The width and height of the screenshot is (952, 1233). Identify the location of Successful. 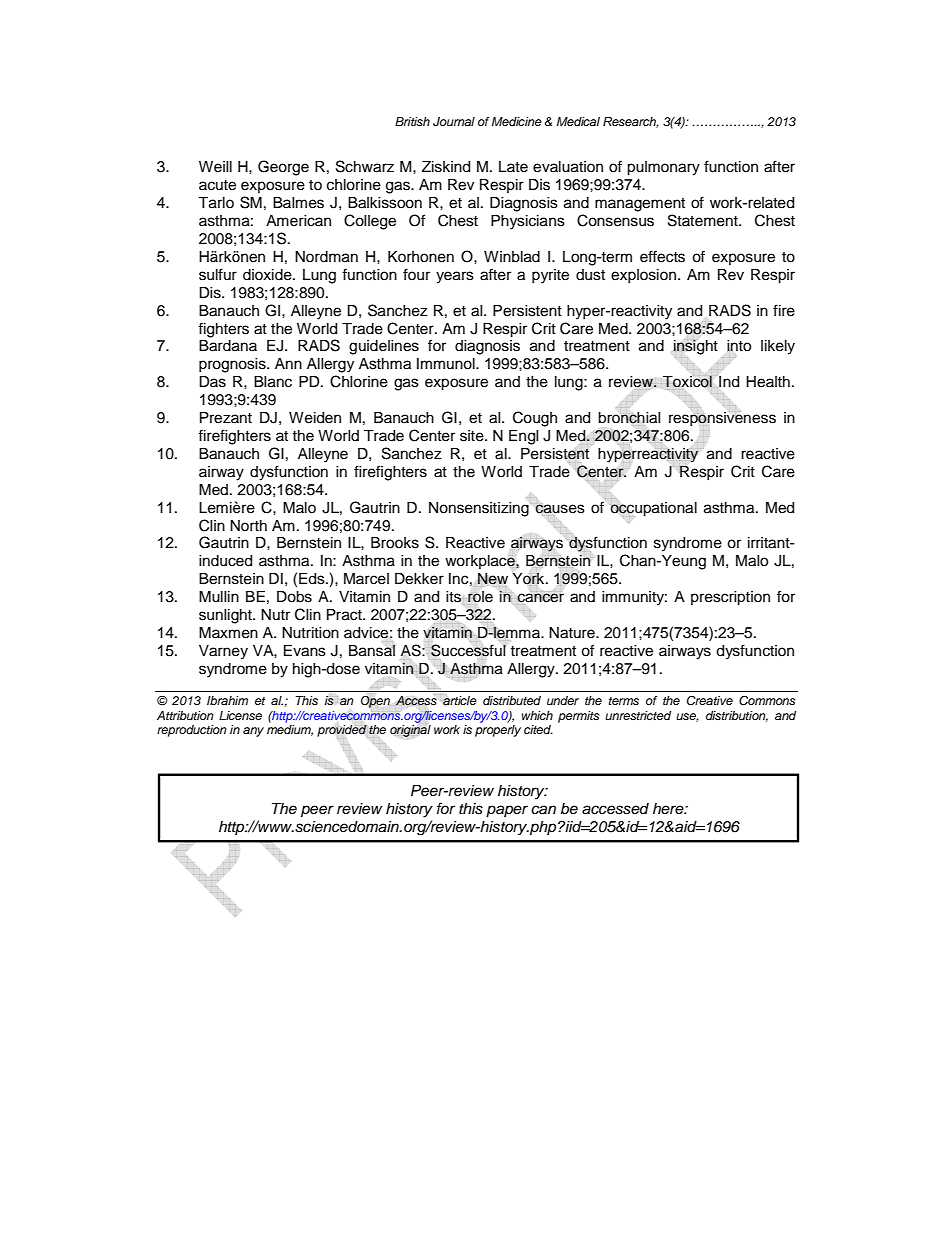
(468, 650).
